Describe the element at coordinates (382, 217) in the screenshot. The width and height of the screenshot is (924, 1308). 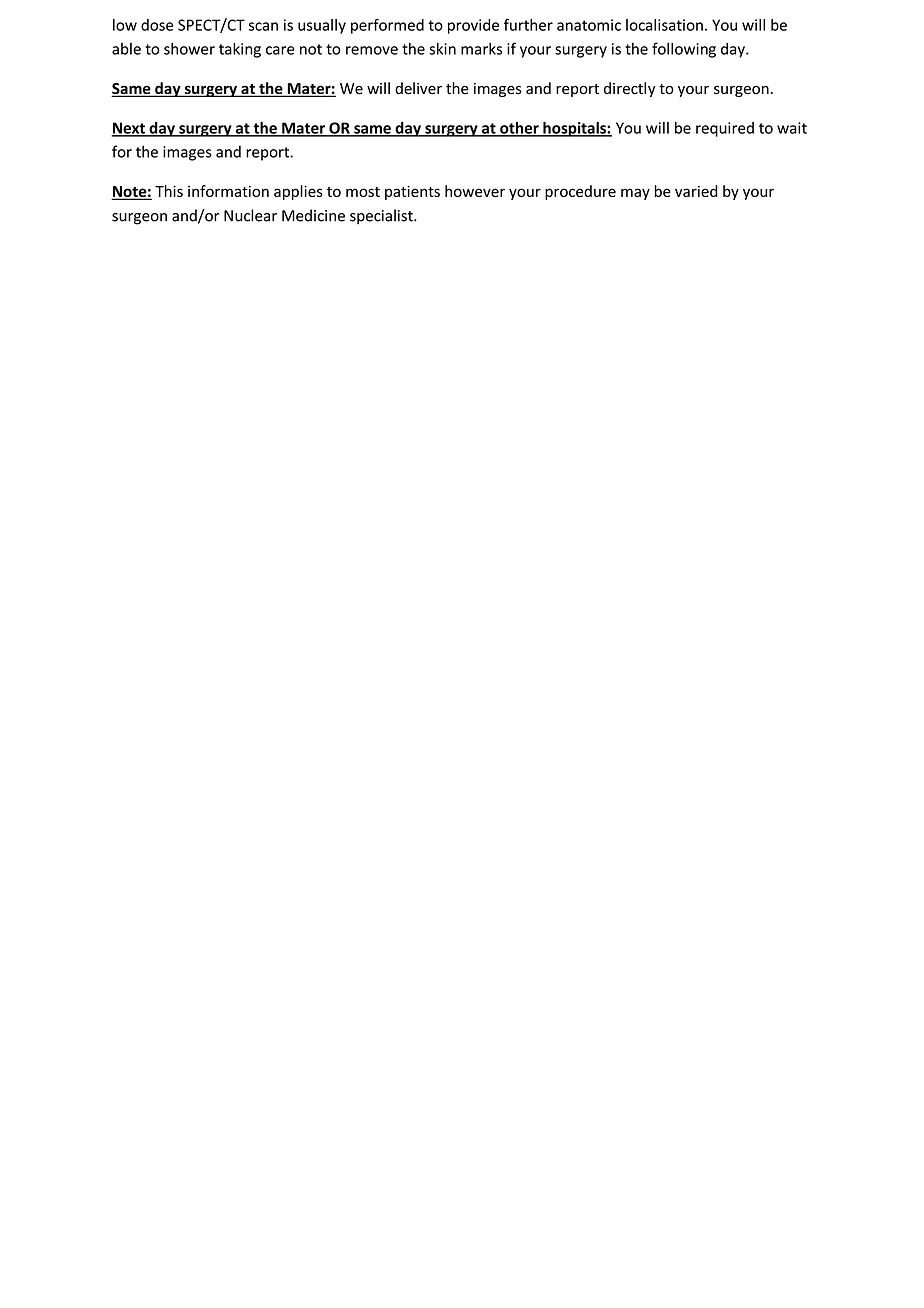
I see `specialist` at that location.
